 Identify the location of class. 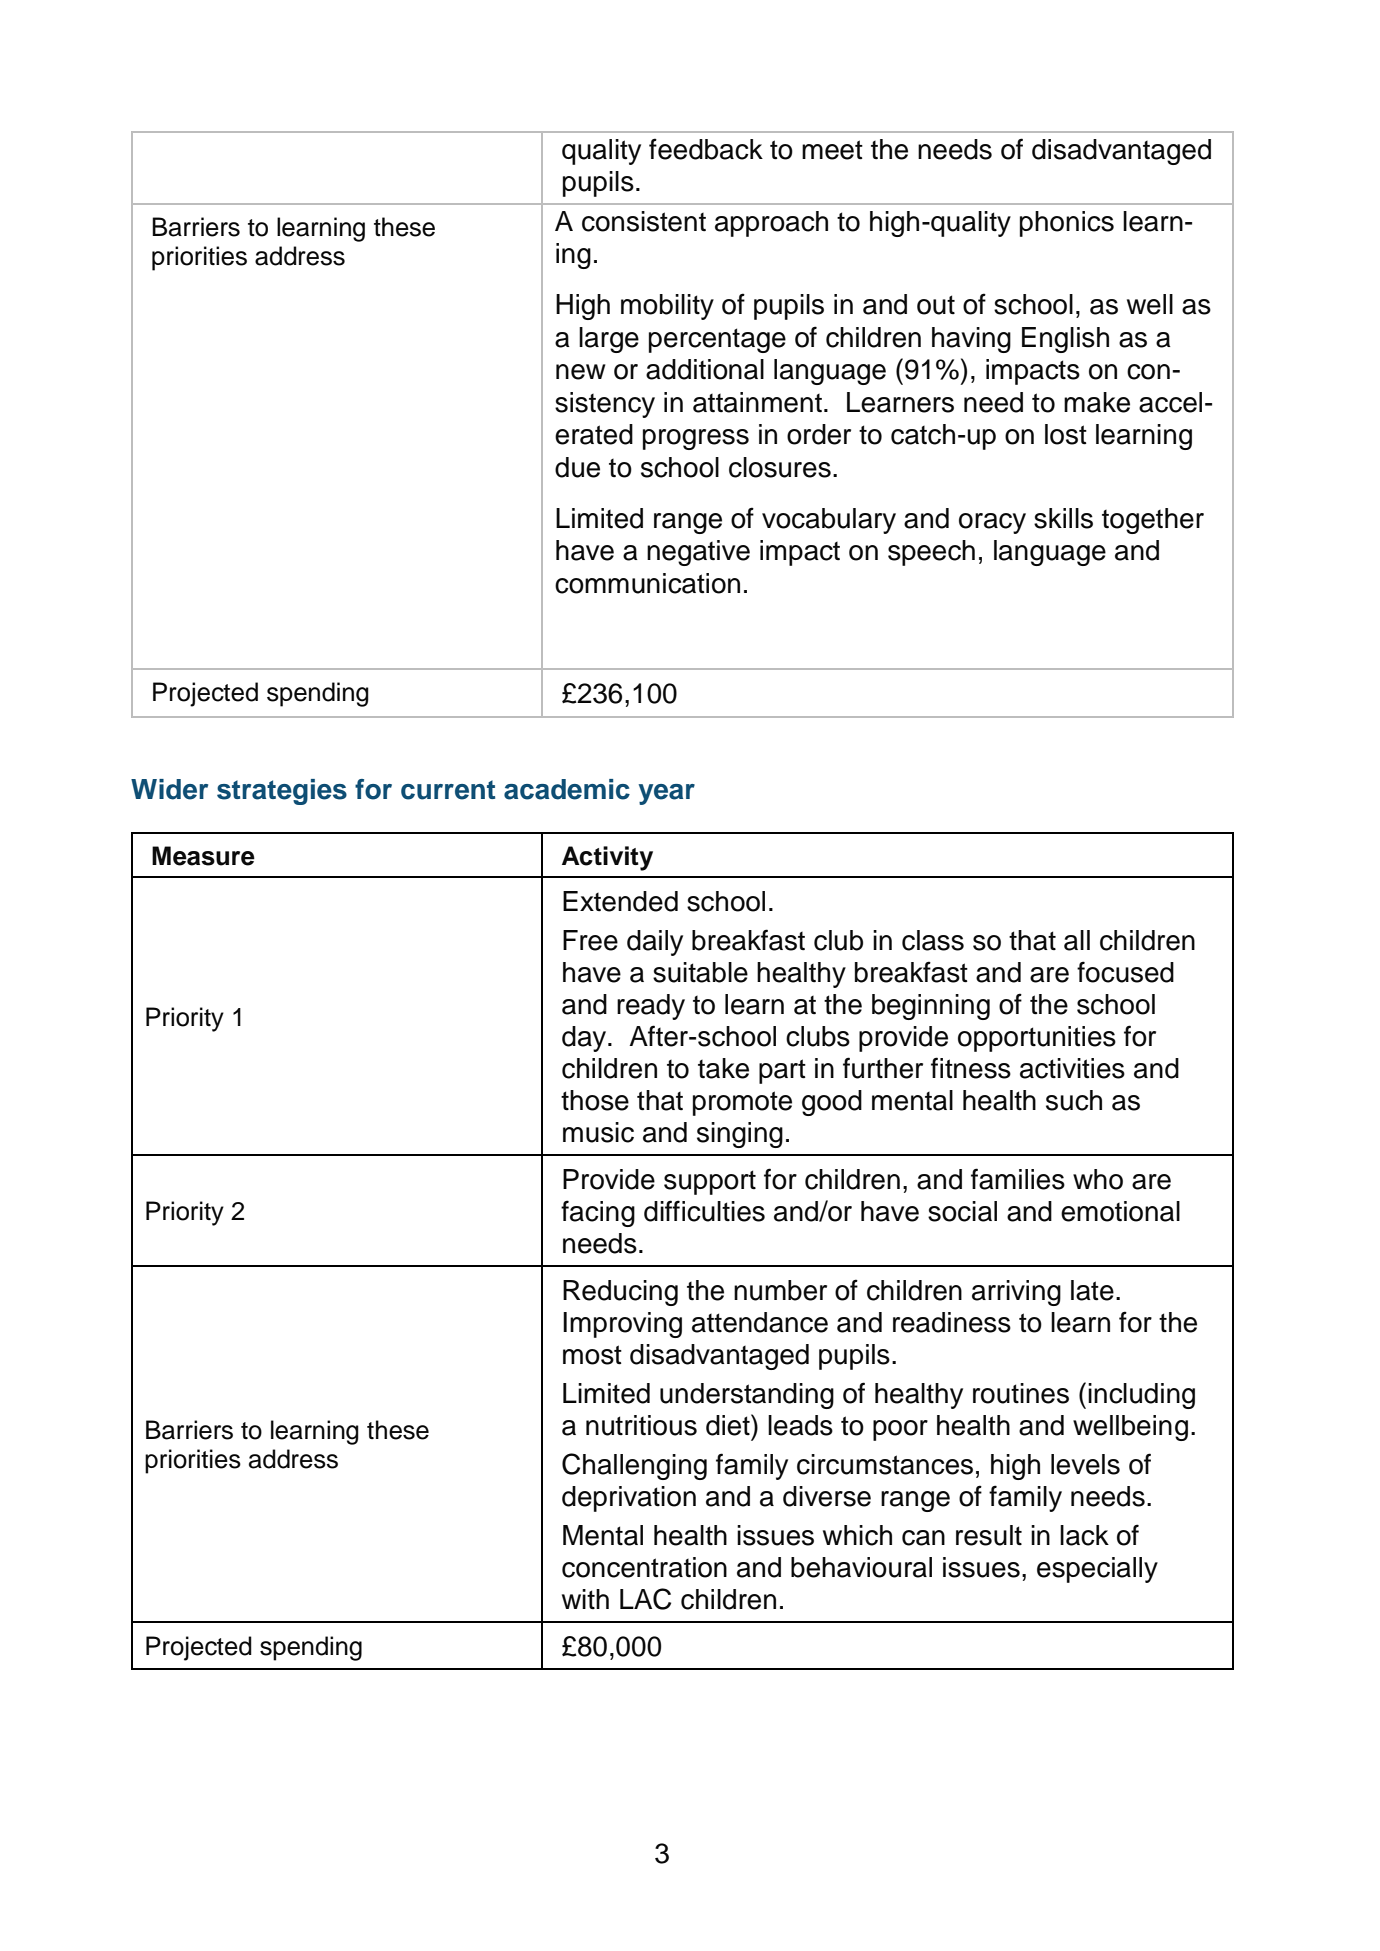
(933, 940).
